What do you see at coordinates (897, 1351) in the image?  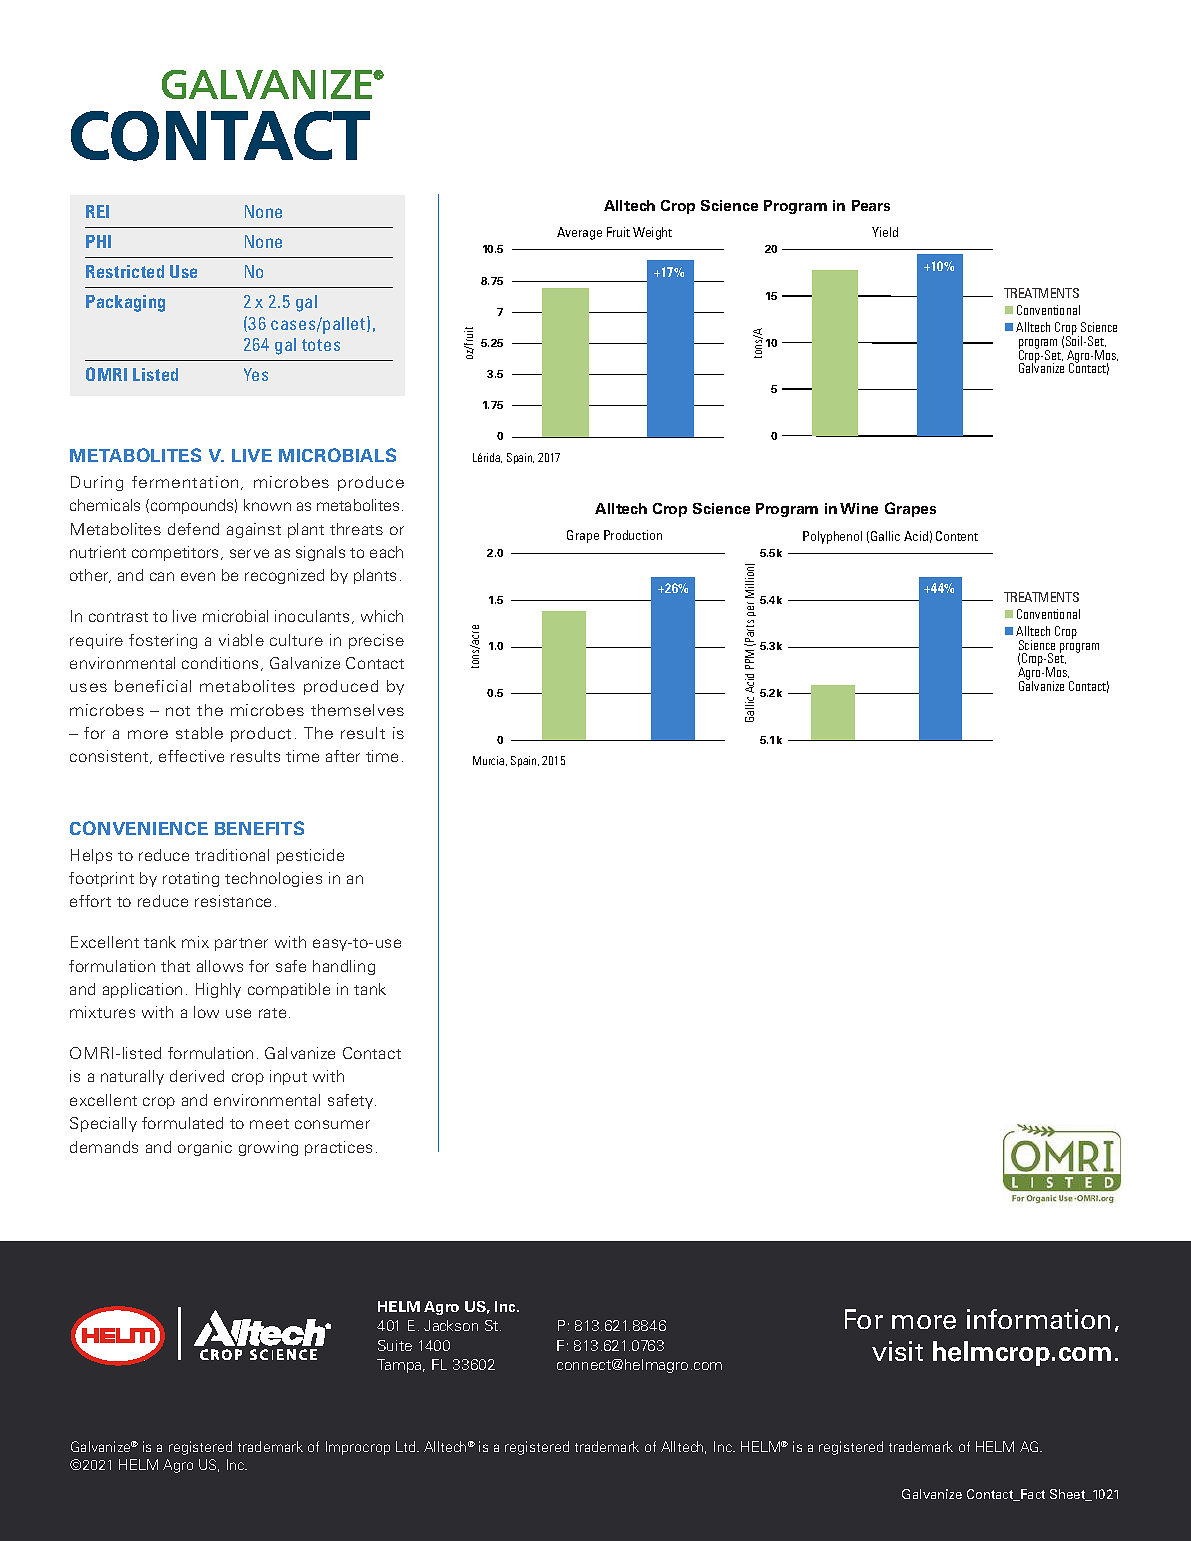 I see `visit` at bounding box center [897, 1351].
